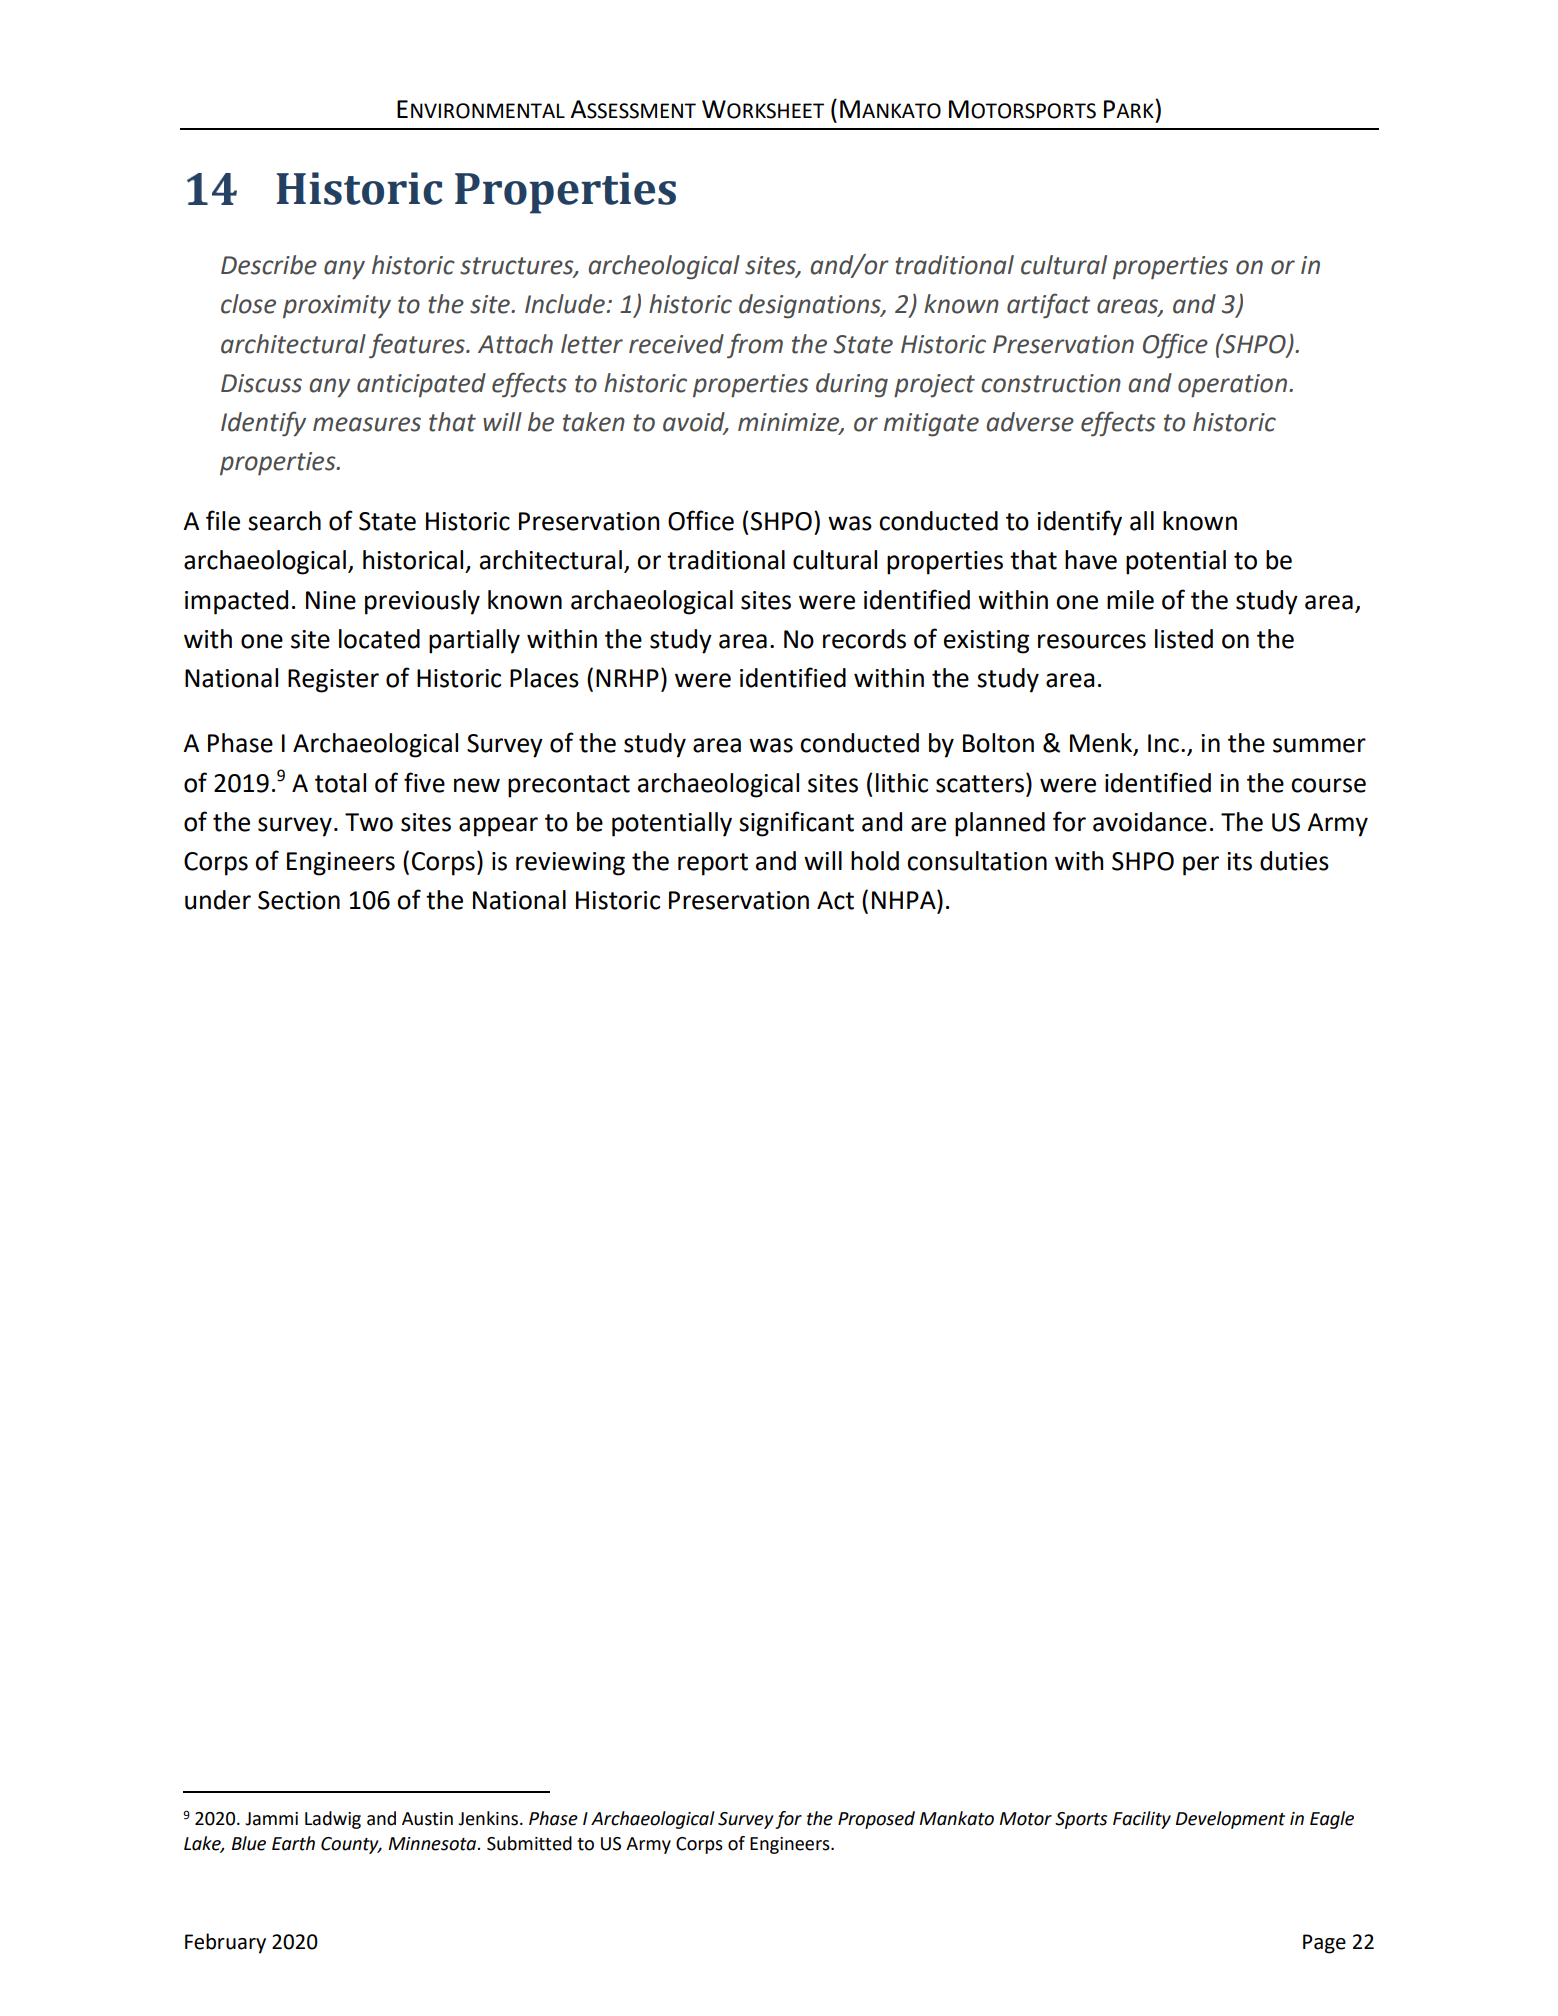 The height and width of the image is (2016, 1558). Describe the element at coordinates (1232, 386) in the image. I see `operation` at that location.
